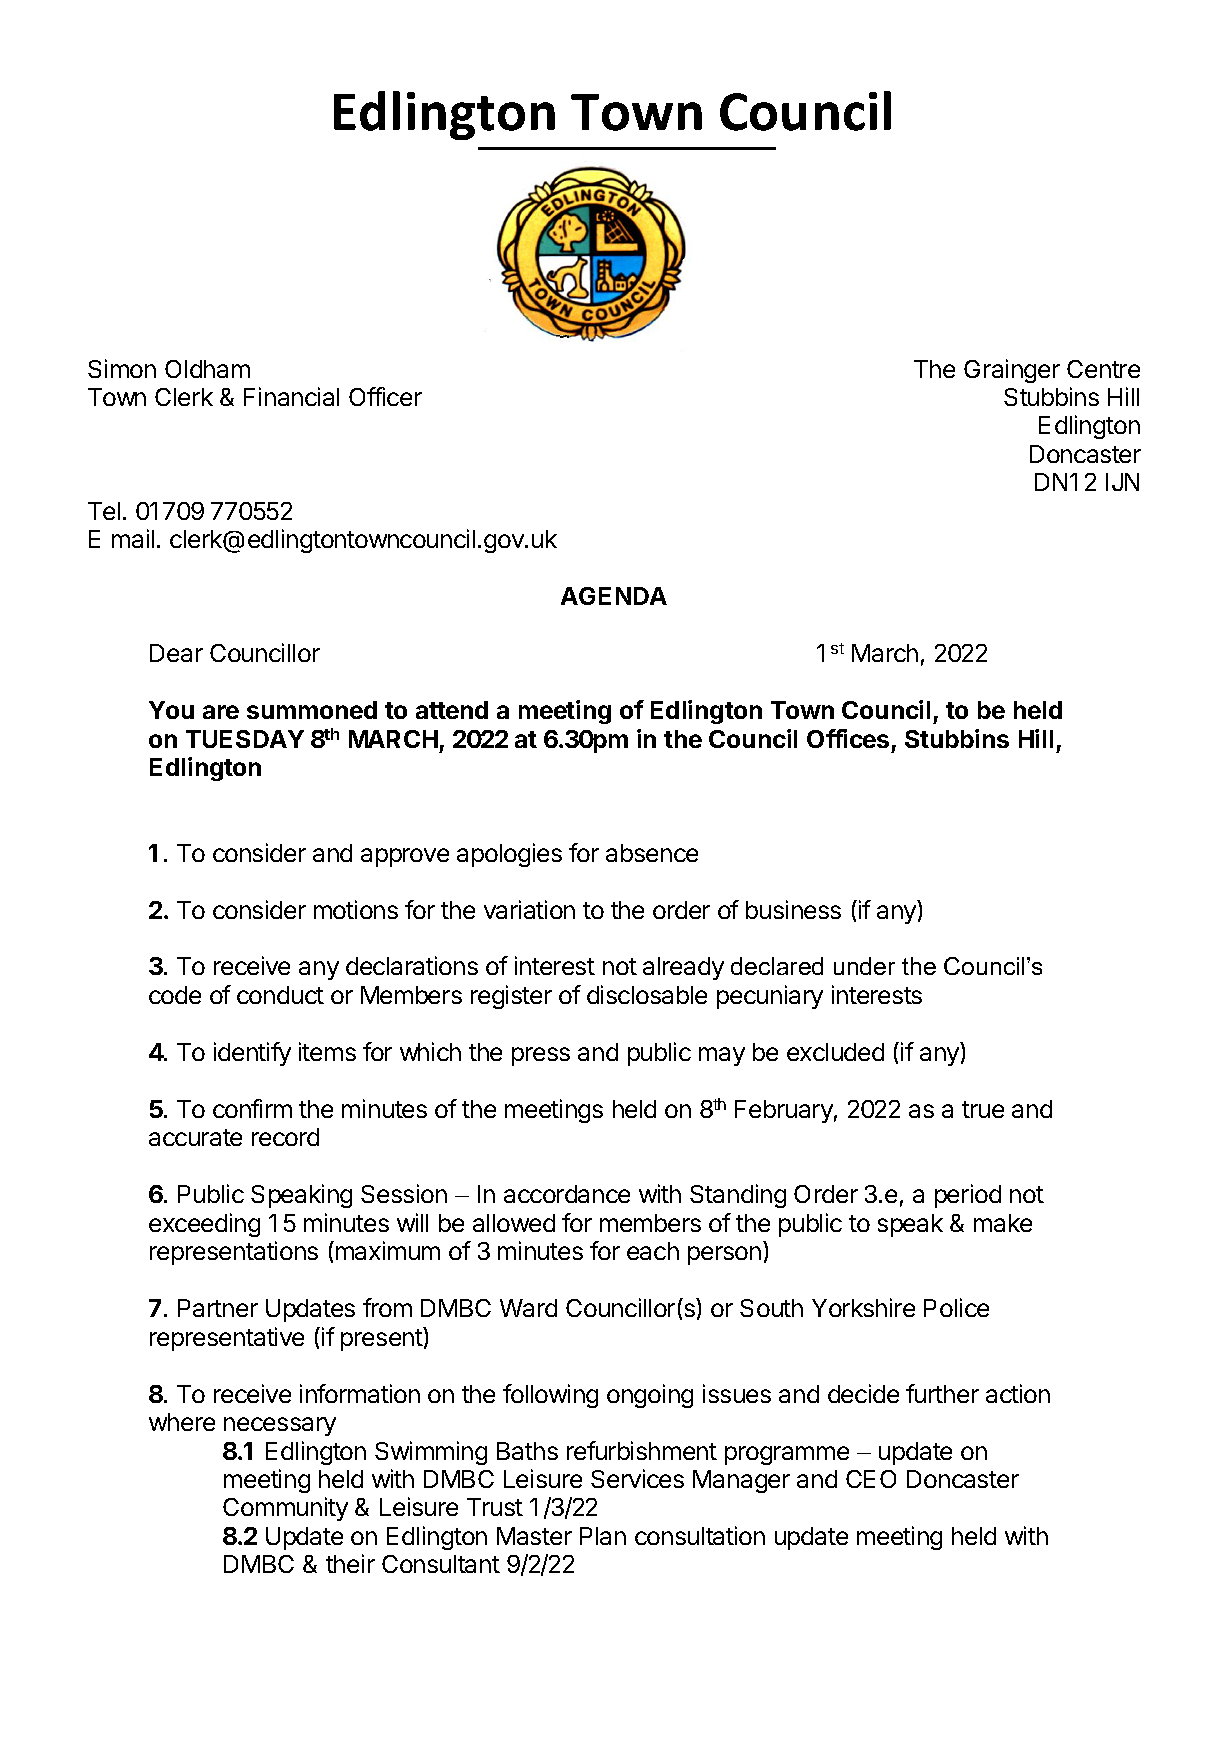  I want to click on Plan, so click(603, 1536).
